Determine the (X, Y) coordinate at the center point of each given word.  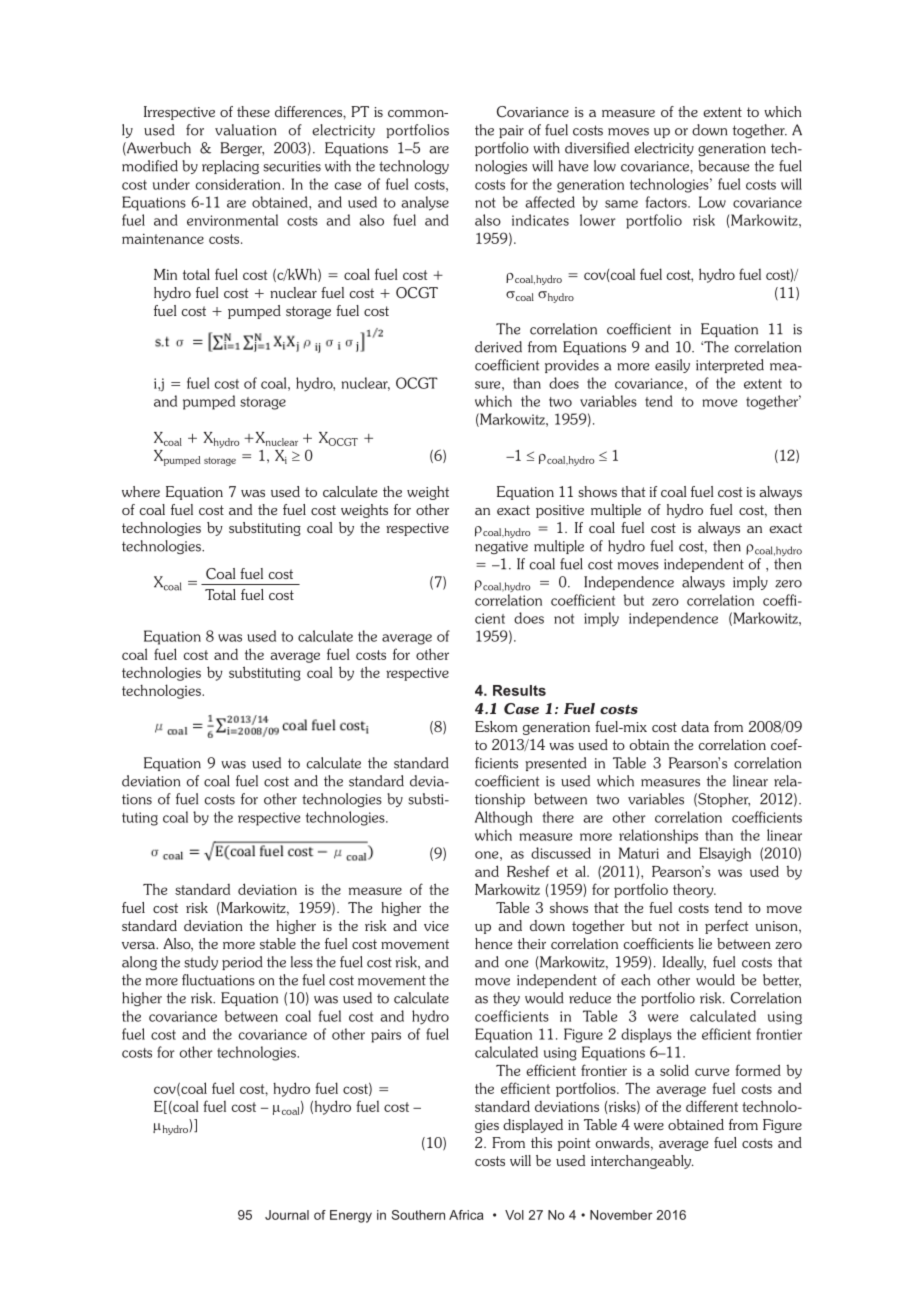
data (695, 726)
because (723, 166)
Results (519, 690)
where (141, 491)
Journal (287, 1215)
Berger (242, 149)
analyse (425, 203)
